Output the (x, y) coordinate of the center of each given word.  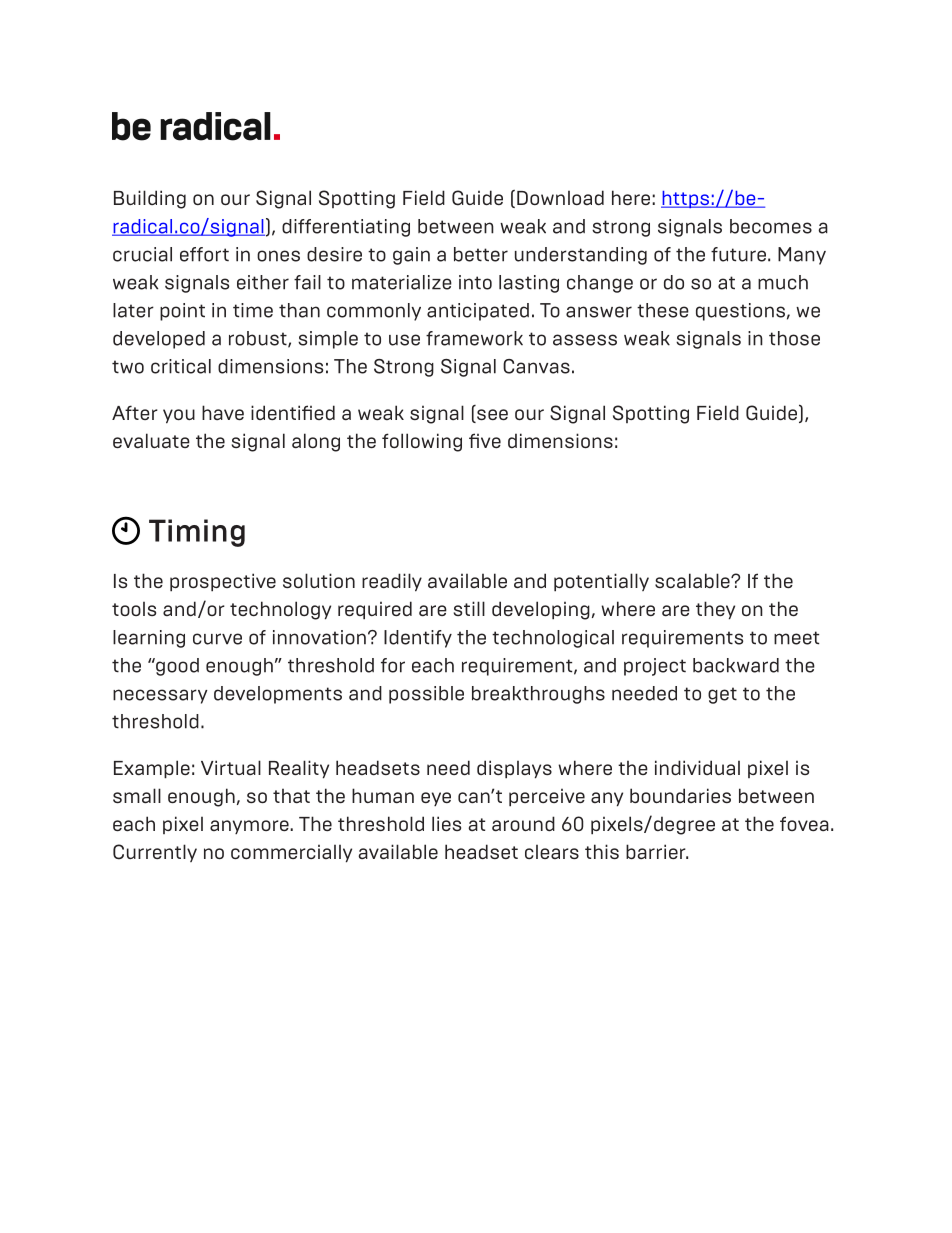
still (469, 608)
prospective (223, 582)
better (481, 254)
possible (426, 695)
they (715, 610)
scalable (693, 581)
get (722, 695)
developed (159, 340)
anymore (250, 827)
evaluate (151, 441)
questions (740, 312)
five (485, 440)
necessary (160, 696)
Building (150, 199)
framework (474, 338)
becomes (771, 226)
